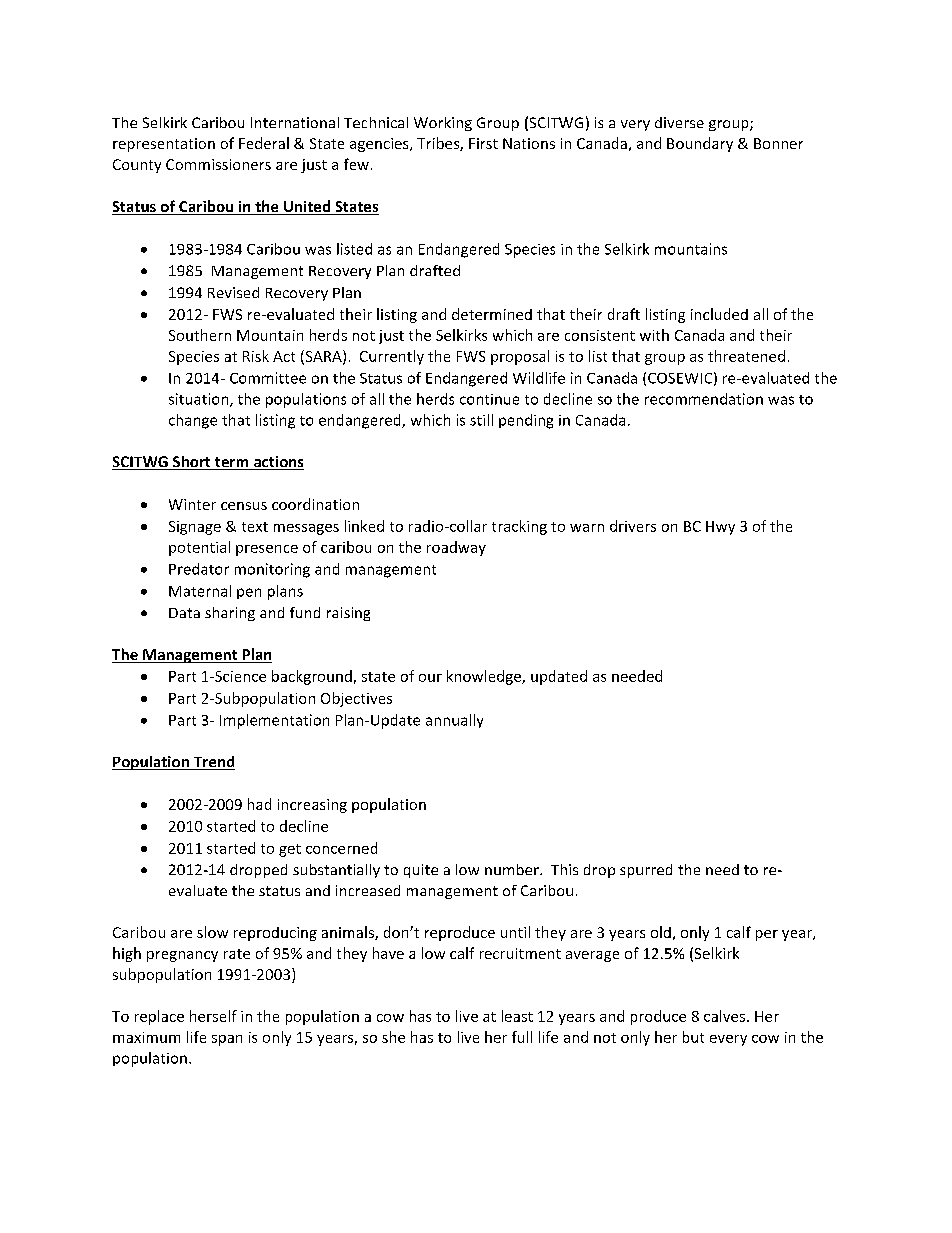 This image has height=1233, width=952. Describe the element at coordinates (213, 763) in the image. I see `Trend` at that location.
